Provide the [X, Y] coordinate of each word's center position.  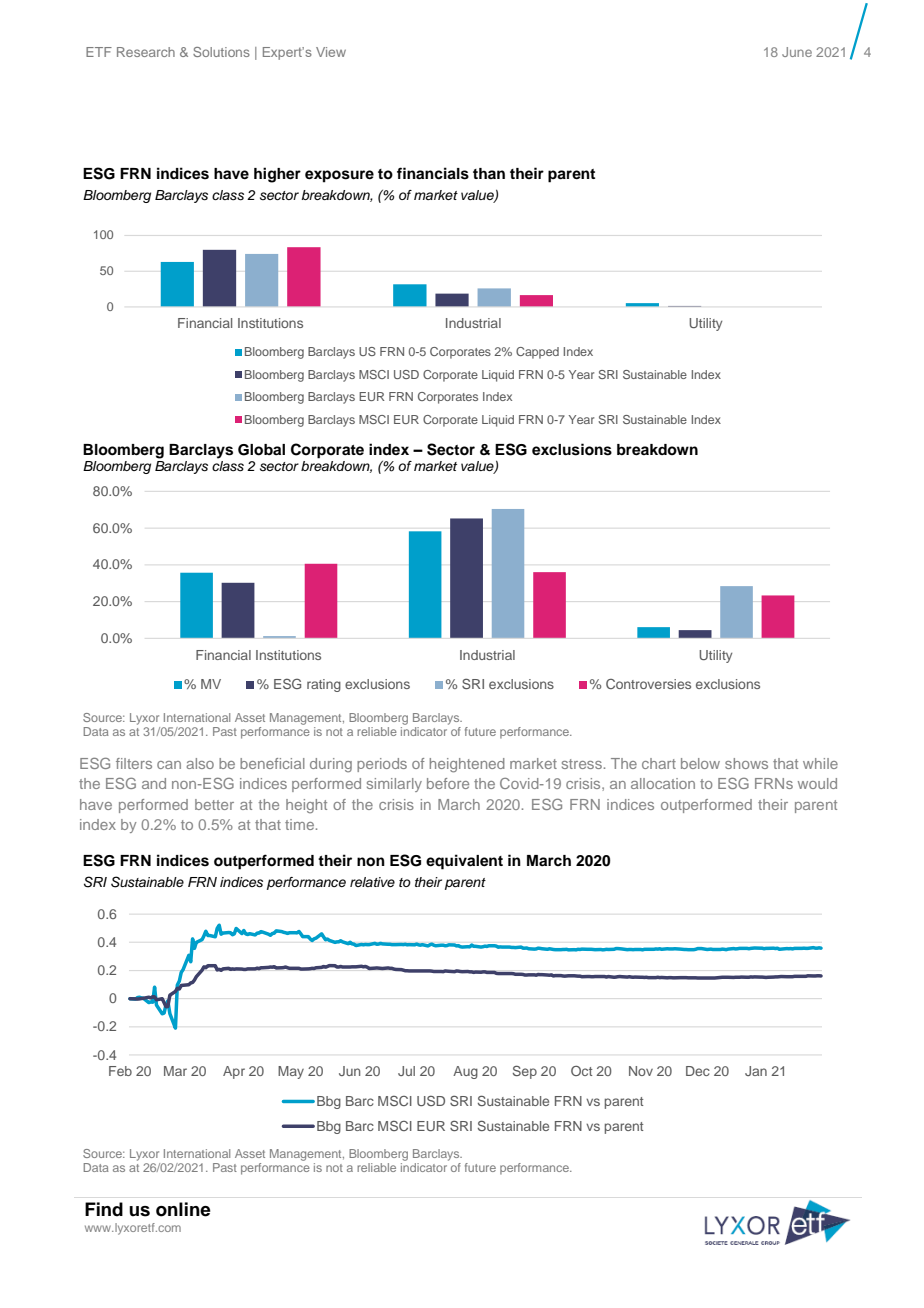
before [448, 783]
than [489, 173]
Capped [537, 353]
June [797, 52]
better [214, 804]
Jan [756, 1071]
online [183, 1209]
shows [746, 763]
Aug [465, 1072]
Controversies [648, 684]
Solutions [221, 52]
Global [261, 450]
